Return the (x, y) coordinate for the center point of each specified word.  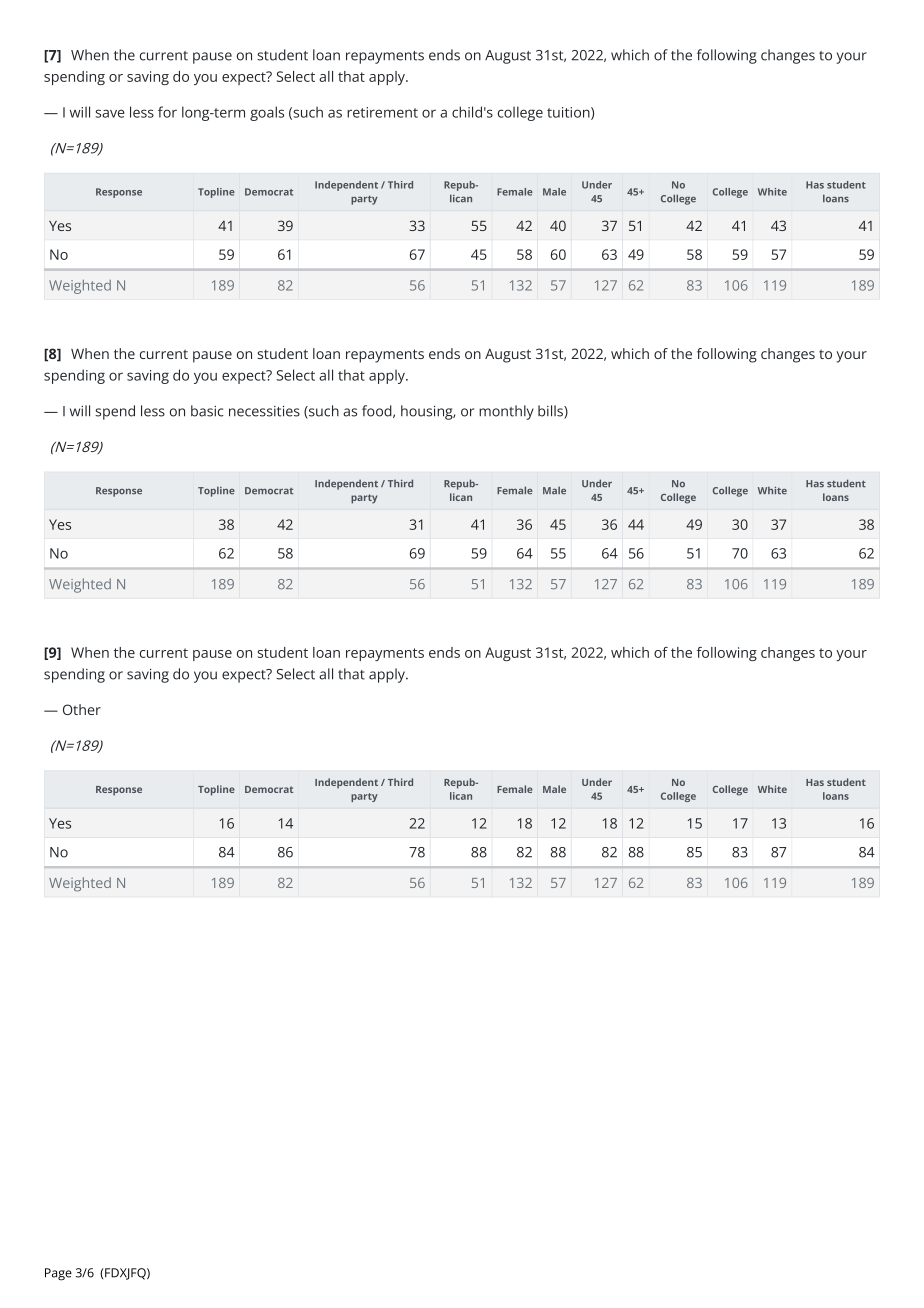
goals (267, 113)
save (110, 113)
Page (58, 1274)
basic (207, 411)
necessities (264, 411)
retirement (382, 112)
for (167, 112)
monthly (506, 412)
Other (82, 709)
